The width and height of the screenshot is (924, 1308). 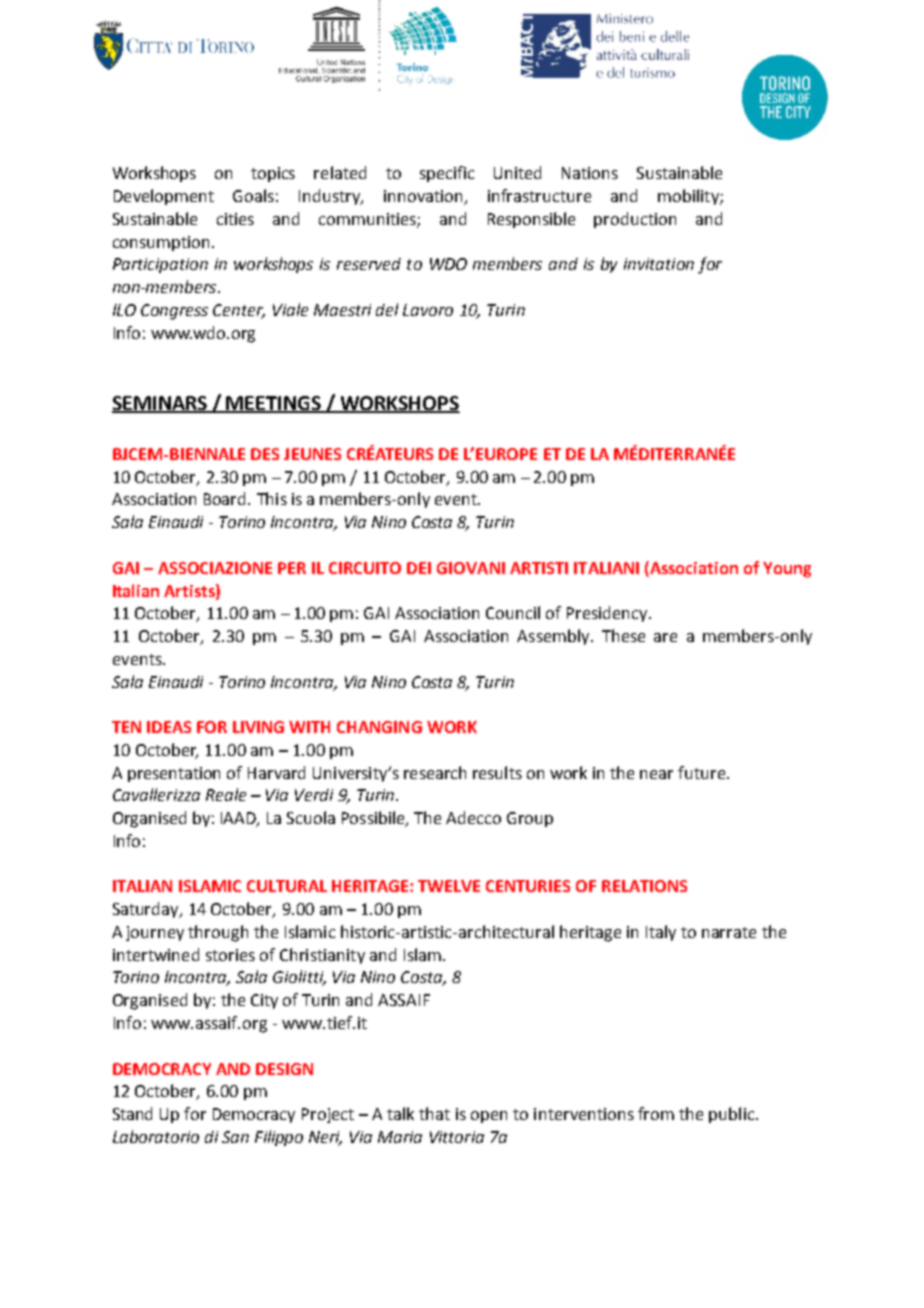 I want to click on innovation, so click(x=424, y=197).
